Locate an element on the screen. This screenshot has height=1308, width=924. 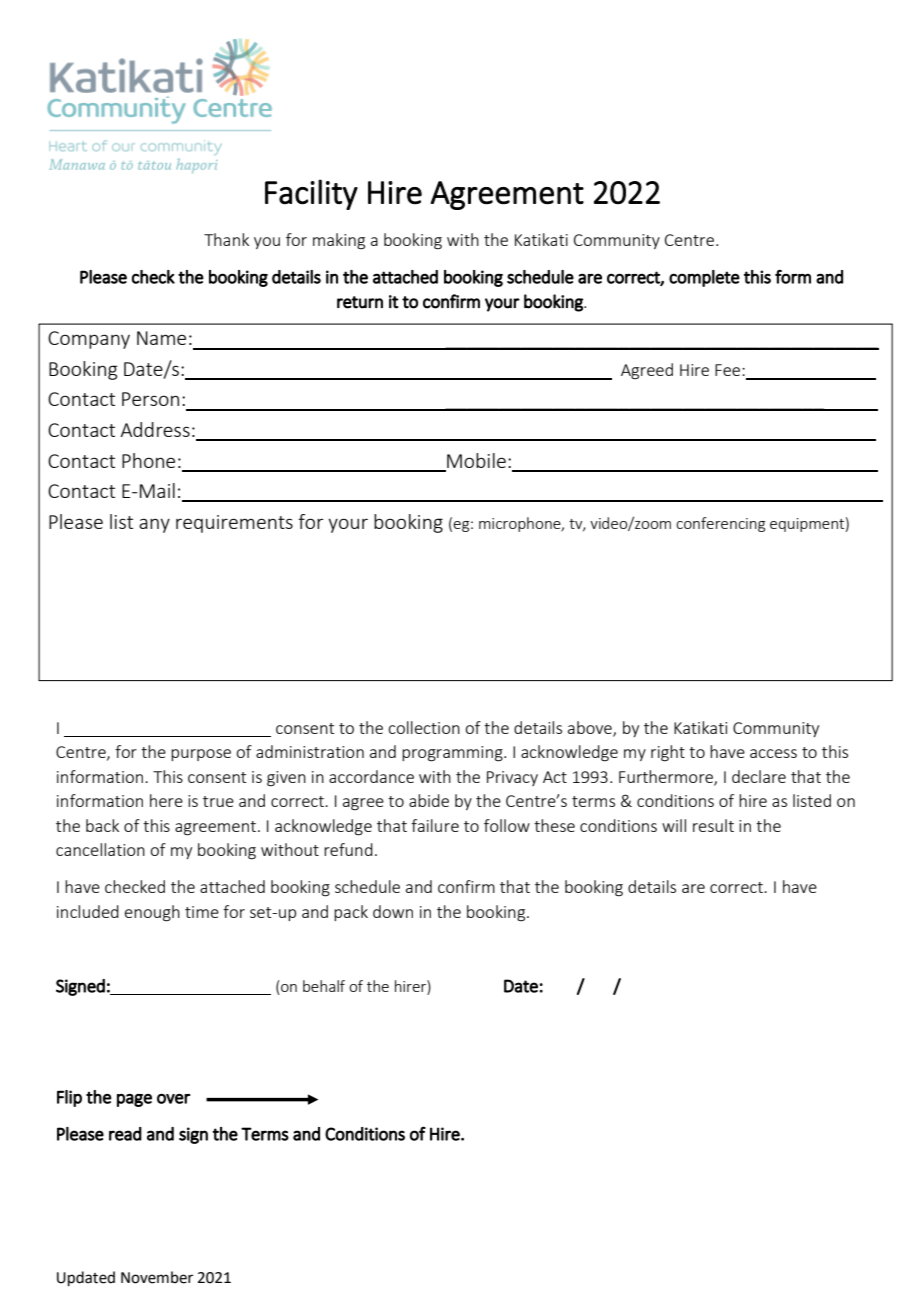
Thank is located at coordinates (226, 239).
